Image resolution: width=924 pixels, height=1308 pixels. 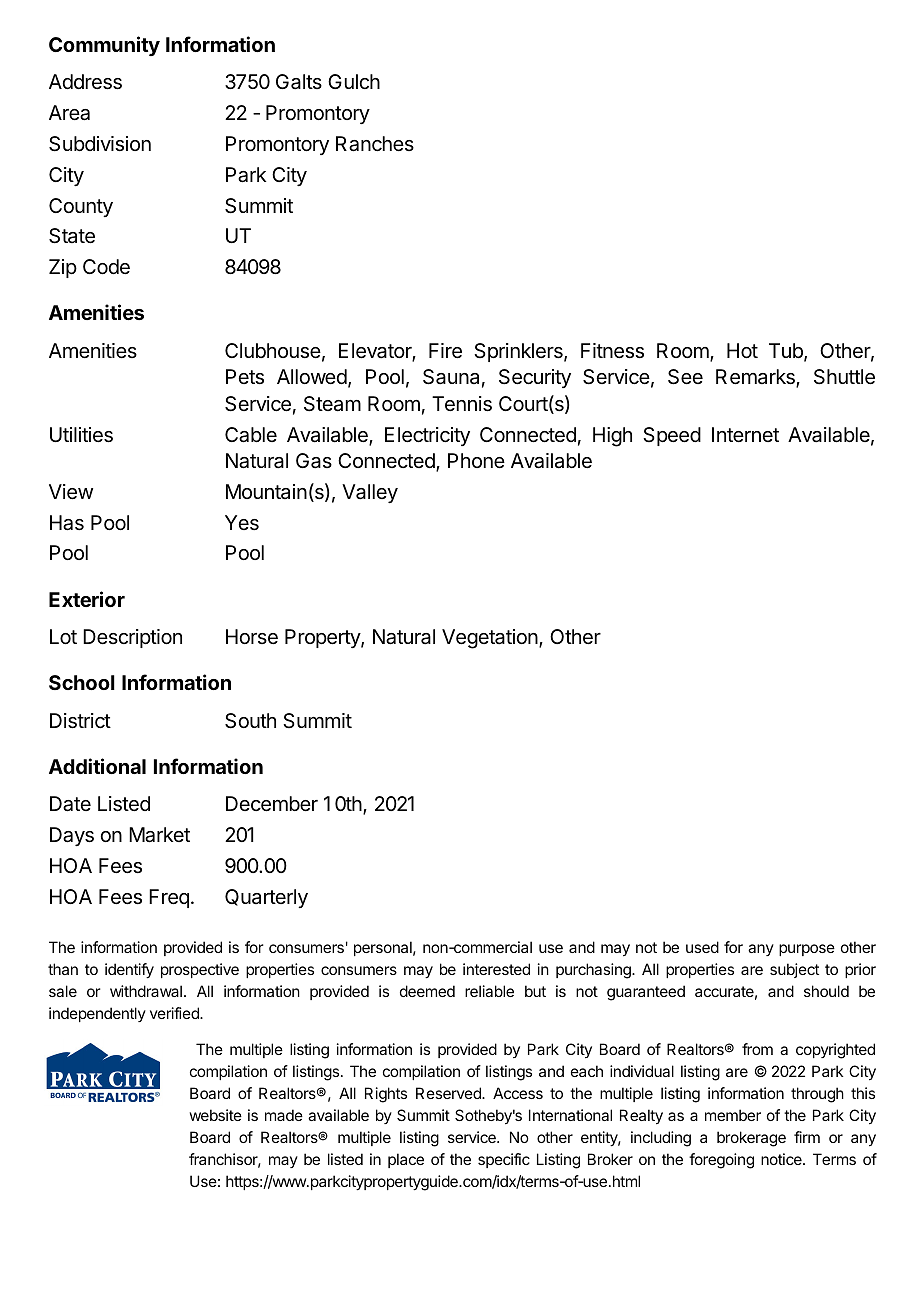 I want to click on purpose, so click(x=807, y=950).
